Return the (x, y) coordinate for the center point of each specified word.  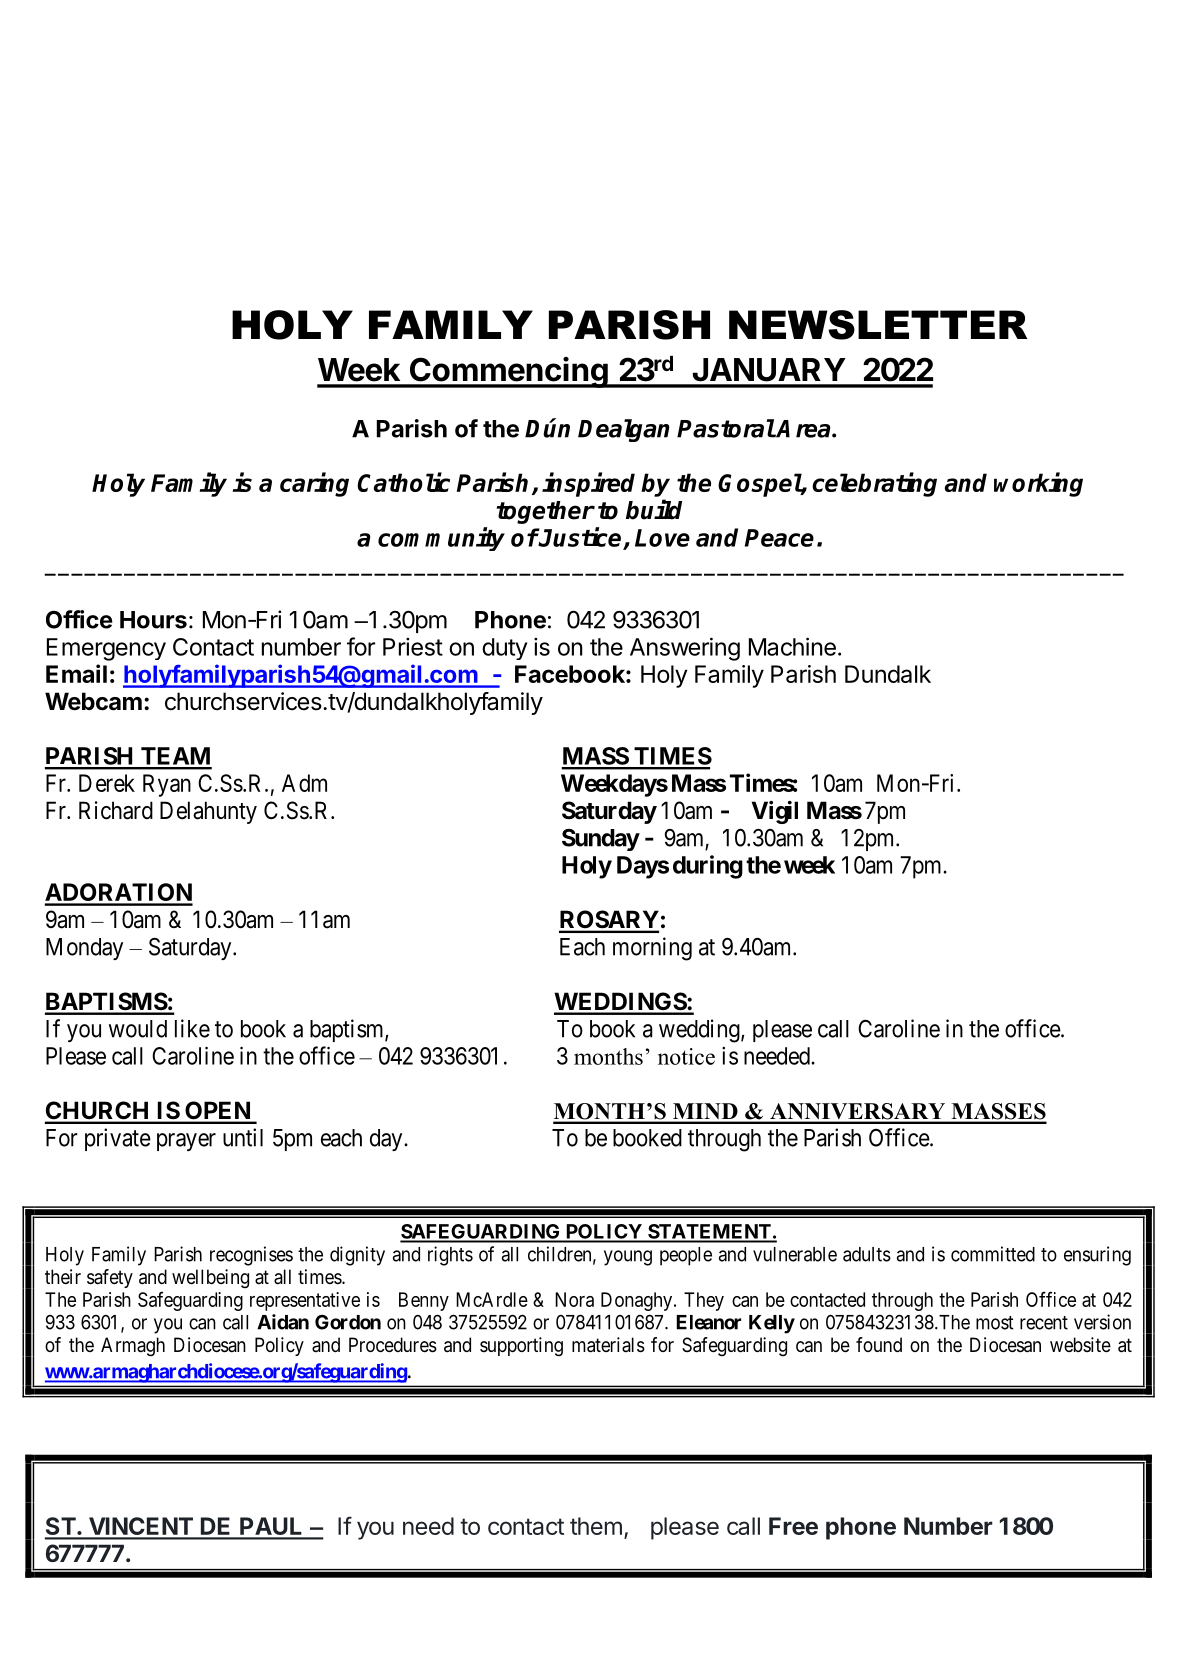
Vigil (775, 812)
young (628, 1258)
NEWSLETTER (878, 325)
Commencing (509, 372)
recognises (251, 1256)
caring (314, 484)
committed (993, 1254)
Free (793, 1526)
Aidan (283, 1322)
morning (652, 949)
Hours (153, 620)
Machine (792, 646)
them (596, 1526)
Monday (84, 949)
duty (504, 649)
